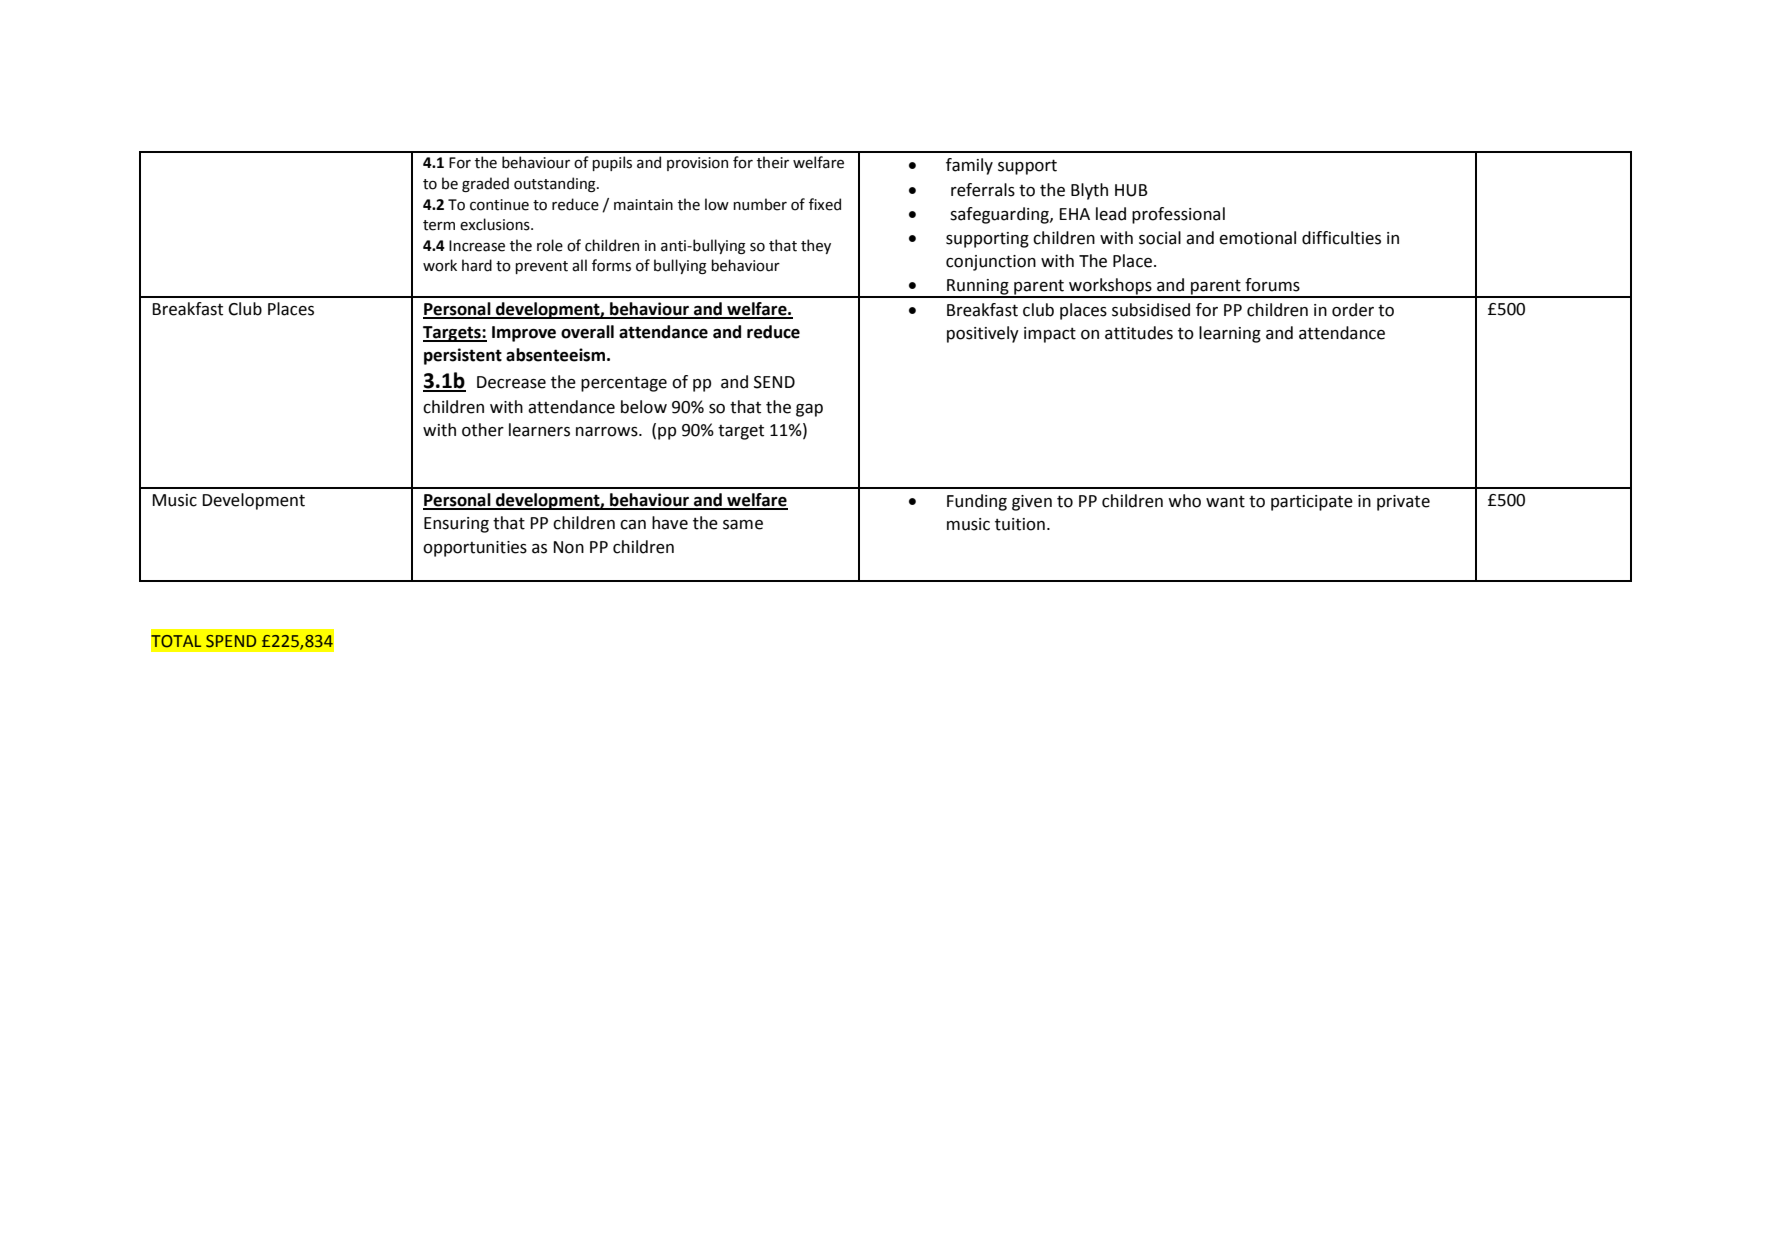 Image resolution: width=1771 pixels, height=1252 pixels. Describe the element at coordinates (1131, 190) in the document. I see `HUB` at that location.
